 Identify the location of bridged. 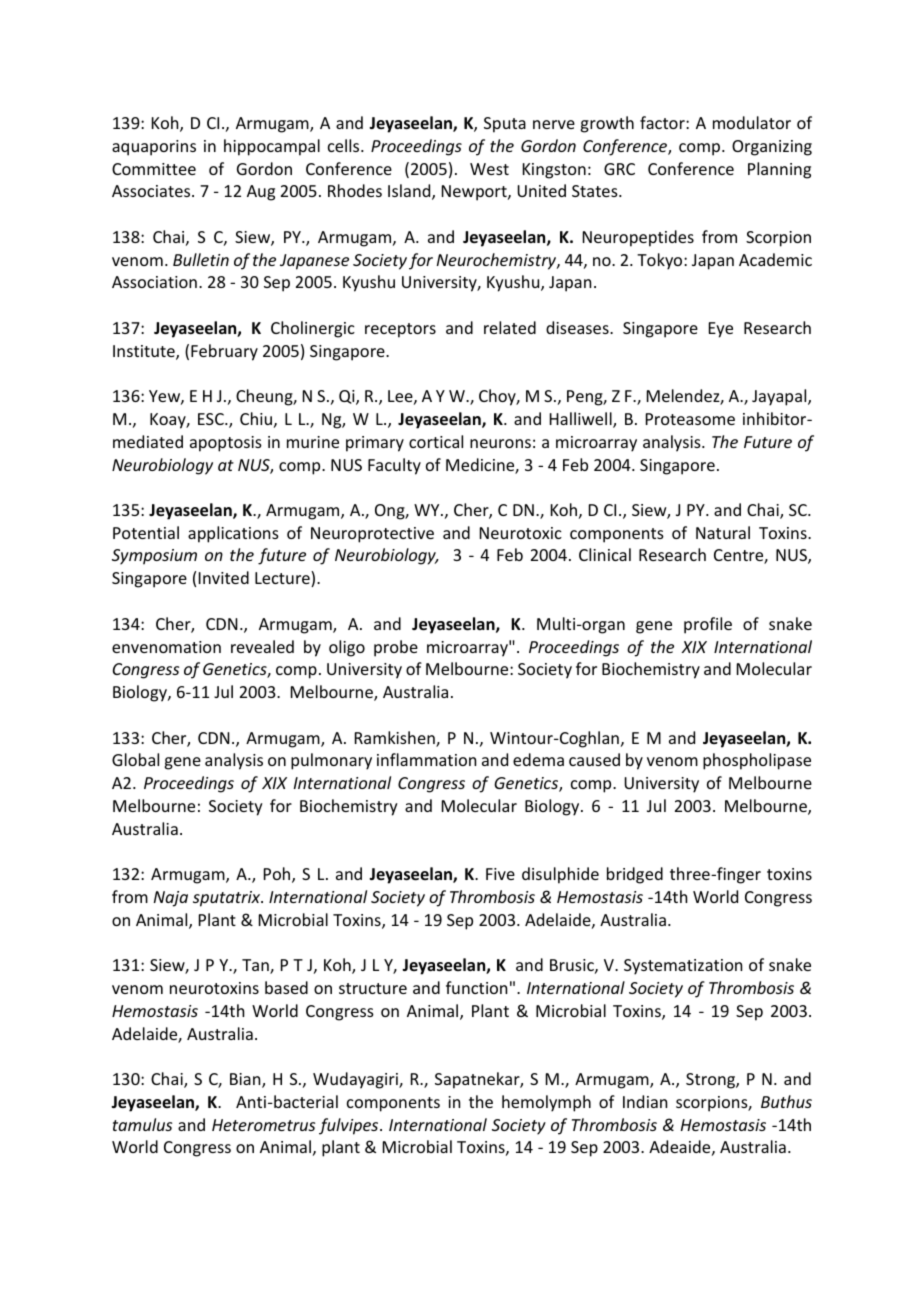
(635, 875).
